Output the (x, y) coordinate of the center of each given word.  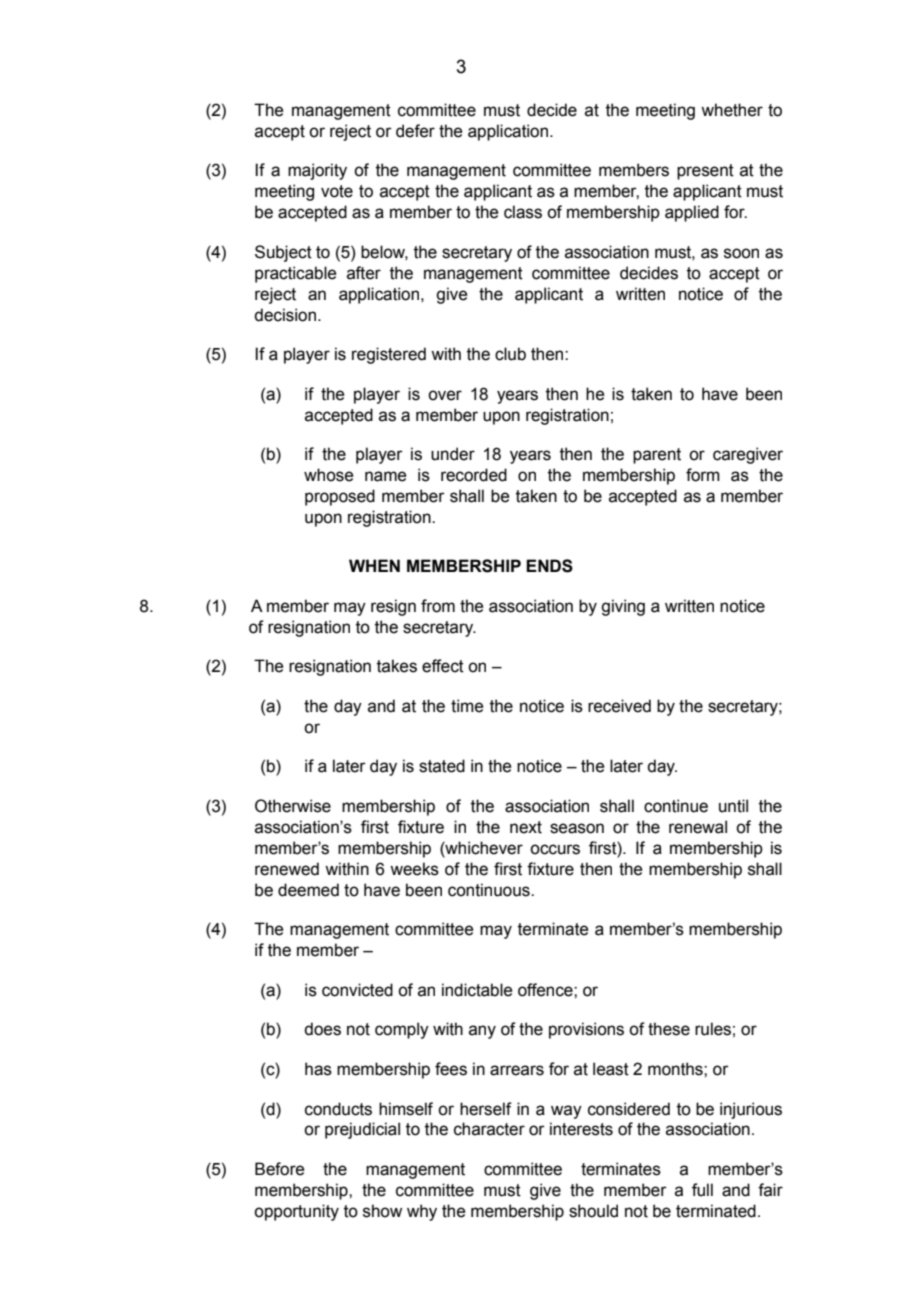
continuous (490, 890)
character (489, 1129)
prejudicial (362, 1130)
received (619, 706)
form (703, 475)
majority (317, 171)
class (523, 212)
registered (389, 355)
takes (397, 666)
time (467, 706)
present (705, 172)
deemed (308, 890)
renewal (698, 827)
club (510, 354)
